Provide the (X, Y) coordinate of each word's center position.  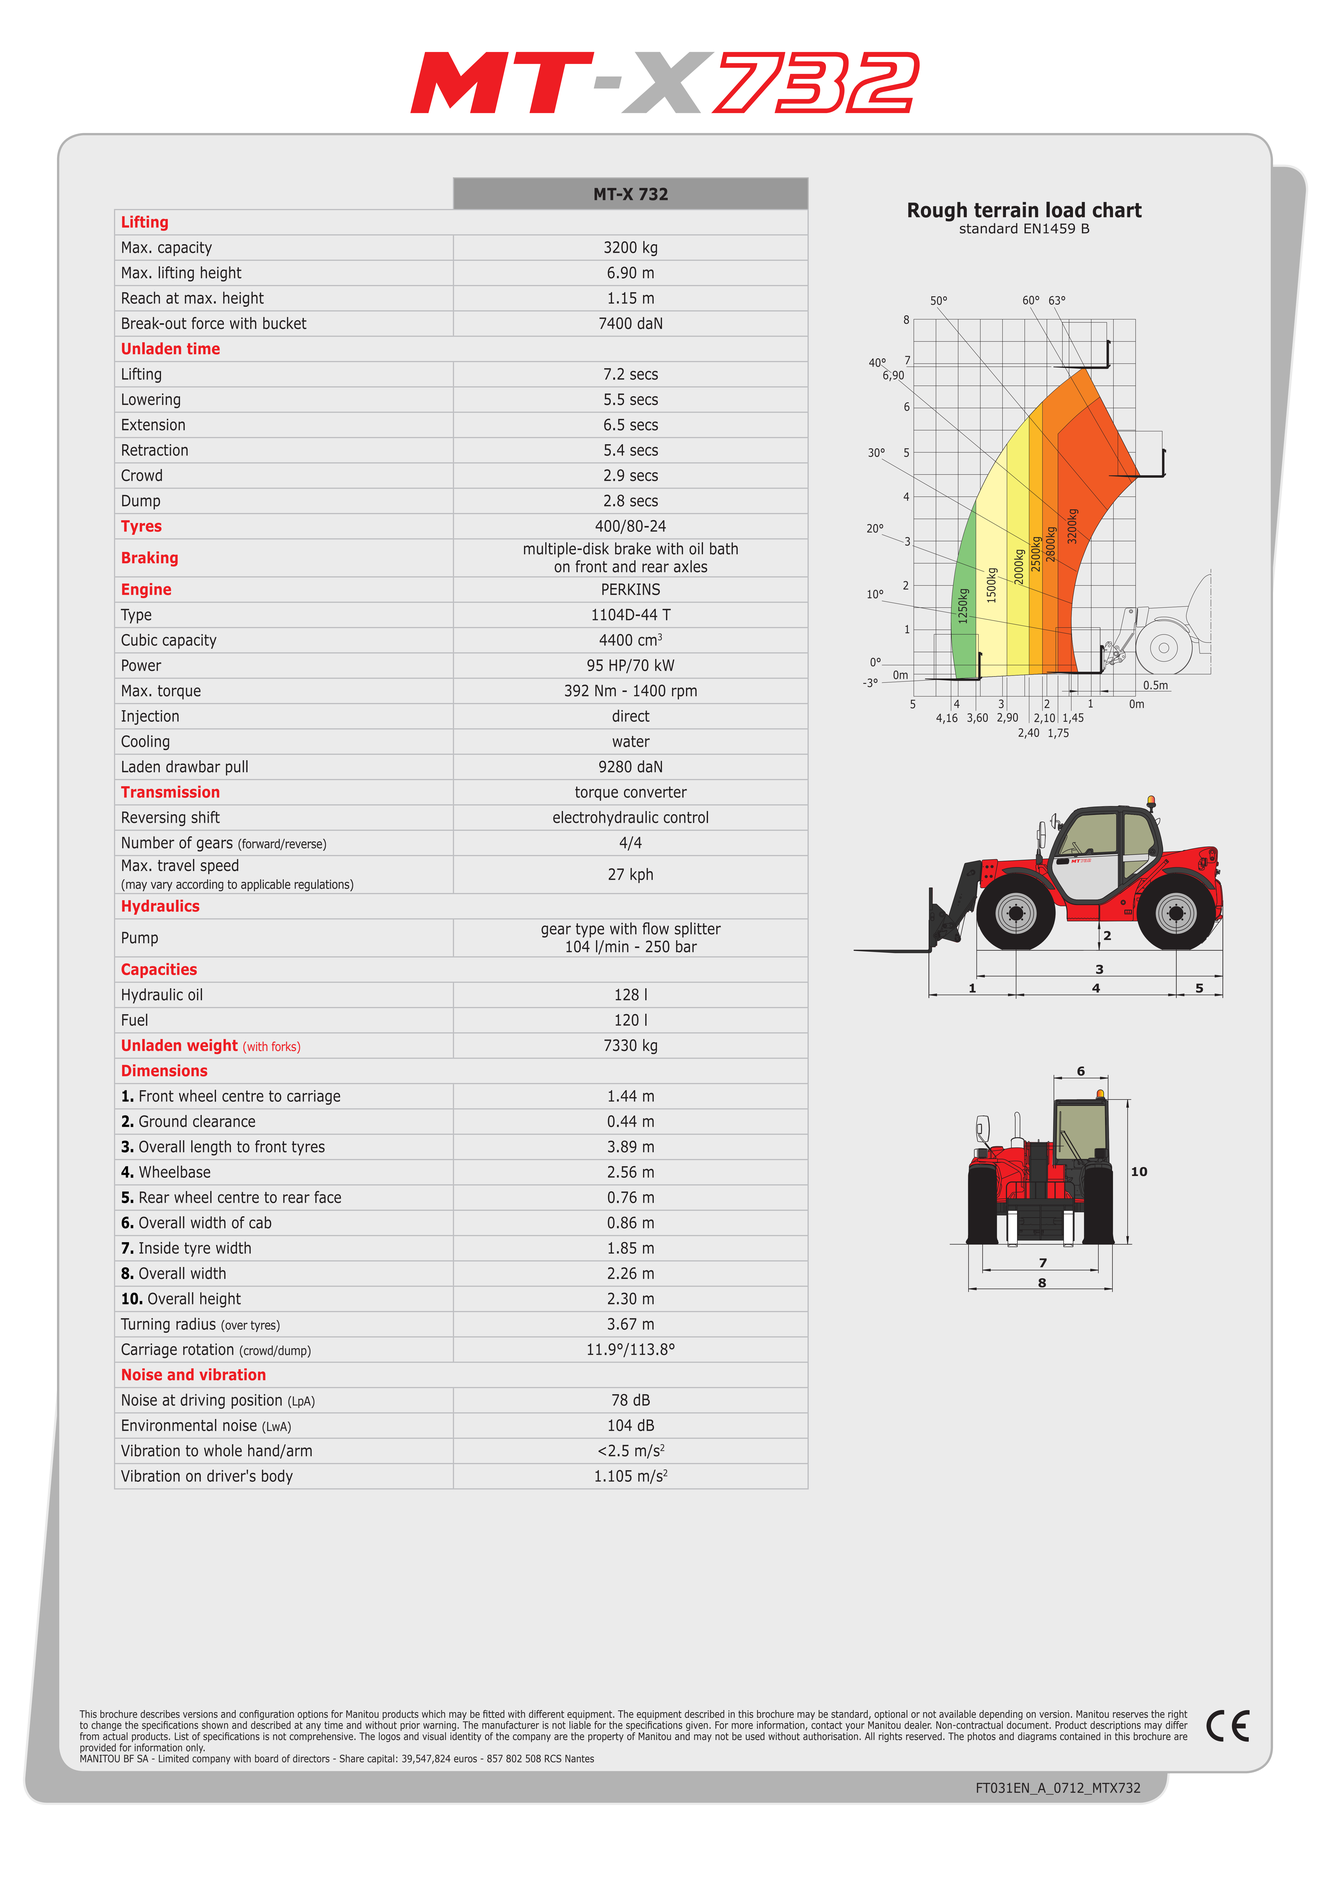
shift (205, 817)
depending (1001, 1716)
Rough (937, 212)
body (277, 1477)
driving (202, 1401)
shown (215, 1725)
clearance (224, 1121)
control (686, 817)
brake (633, 548)
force (208, 323)
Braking (150, 559)
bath (724, 548)
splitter (698, 929)
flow (655, 928)
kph (641, 875)
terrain (1006, 210)
